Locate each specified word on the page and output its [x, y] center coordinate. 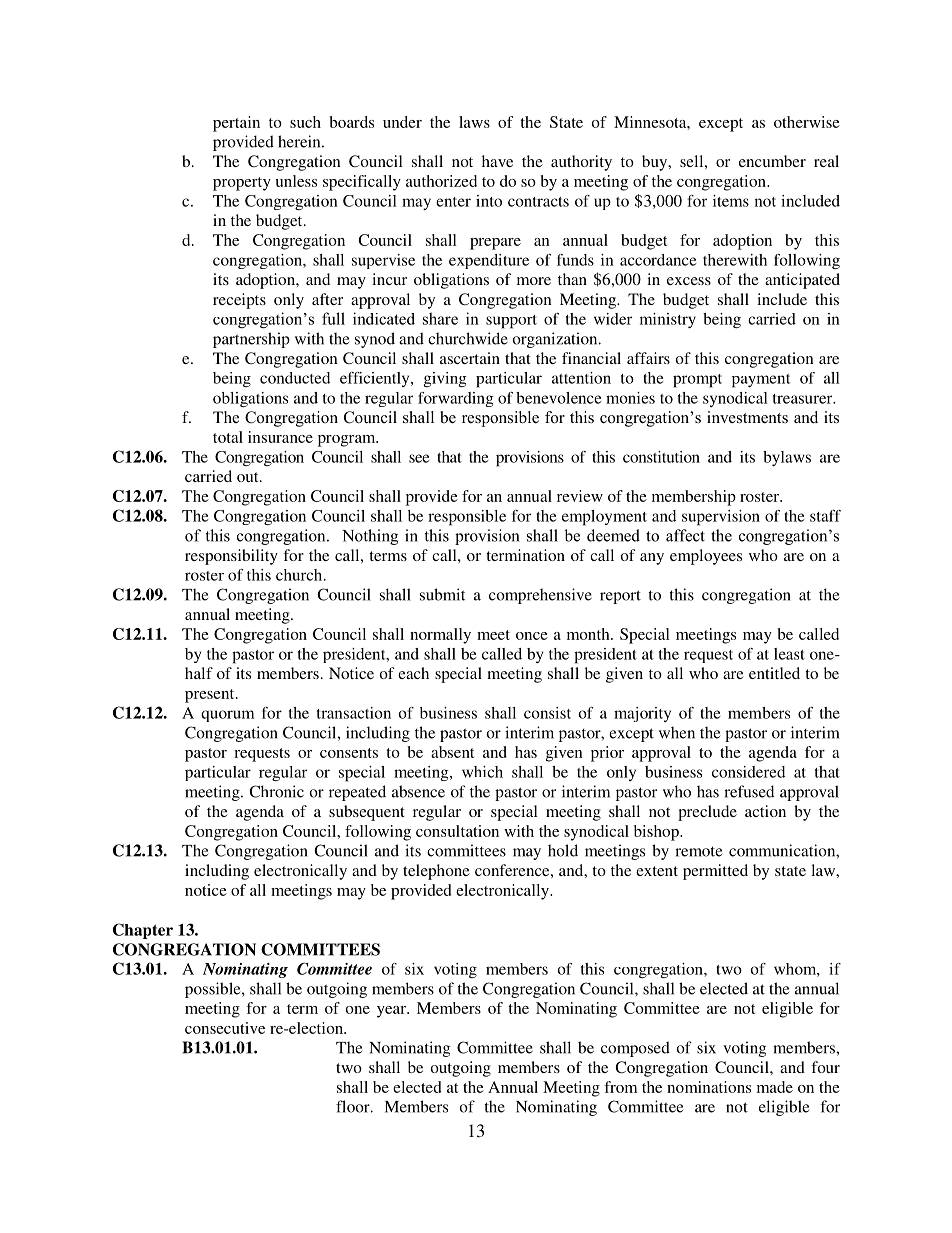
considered [748, 772]
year [392, 1012]
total [228, 437]
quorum [227, 716]
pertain [236, 124]
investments [747, 417]
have [497, 161]
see [419, 458]
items [731, 201]
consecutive [225, 1028]
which [482, 772]
